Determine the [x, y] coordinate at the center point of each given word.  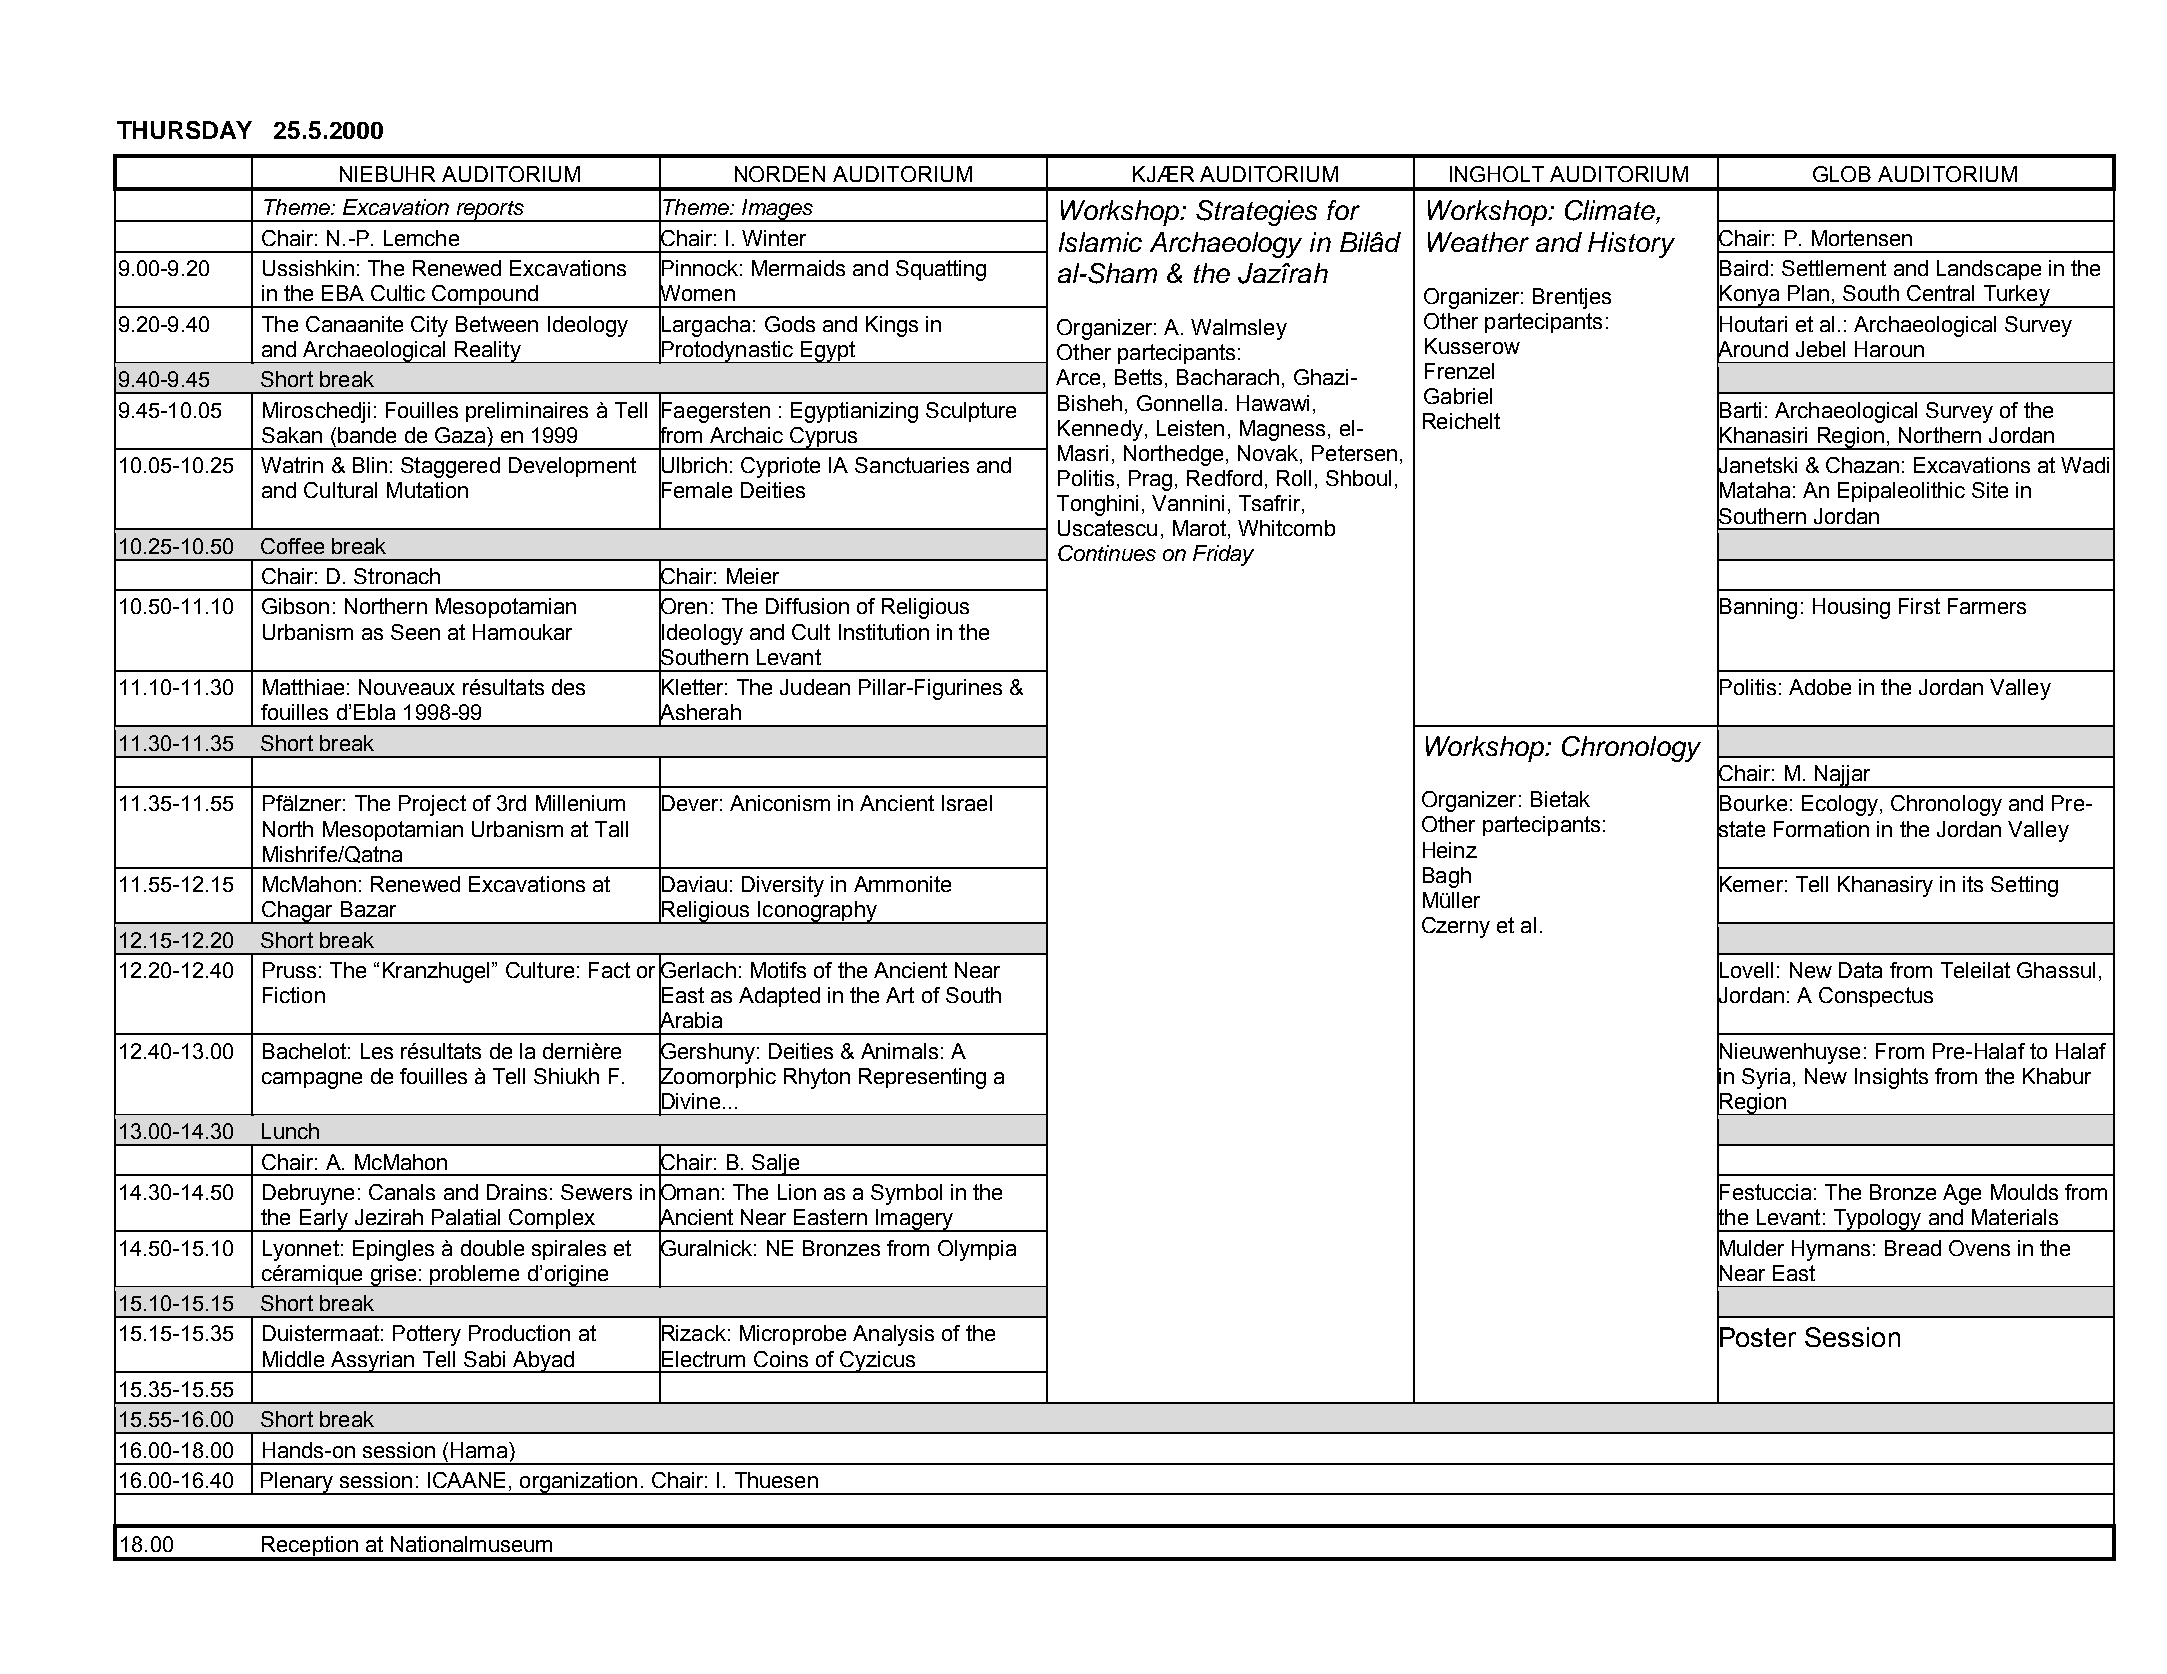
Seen [415, 632]
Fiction [294, 995]
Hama [480, 1450]
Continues [1107, 553]
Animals [899, 1051]
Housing [1851, 608]
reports [490, 211]
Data [1860, 970]
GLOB [1842, 174]
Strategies [1256, 213]
